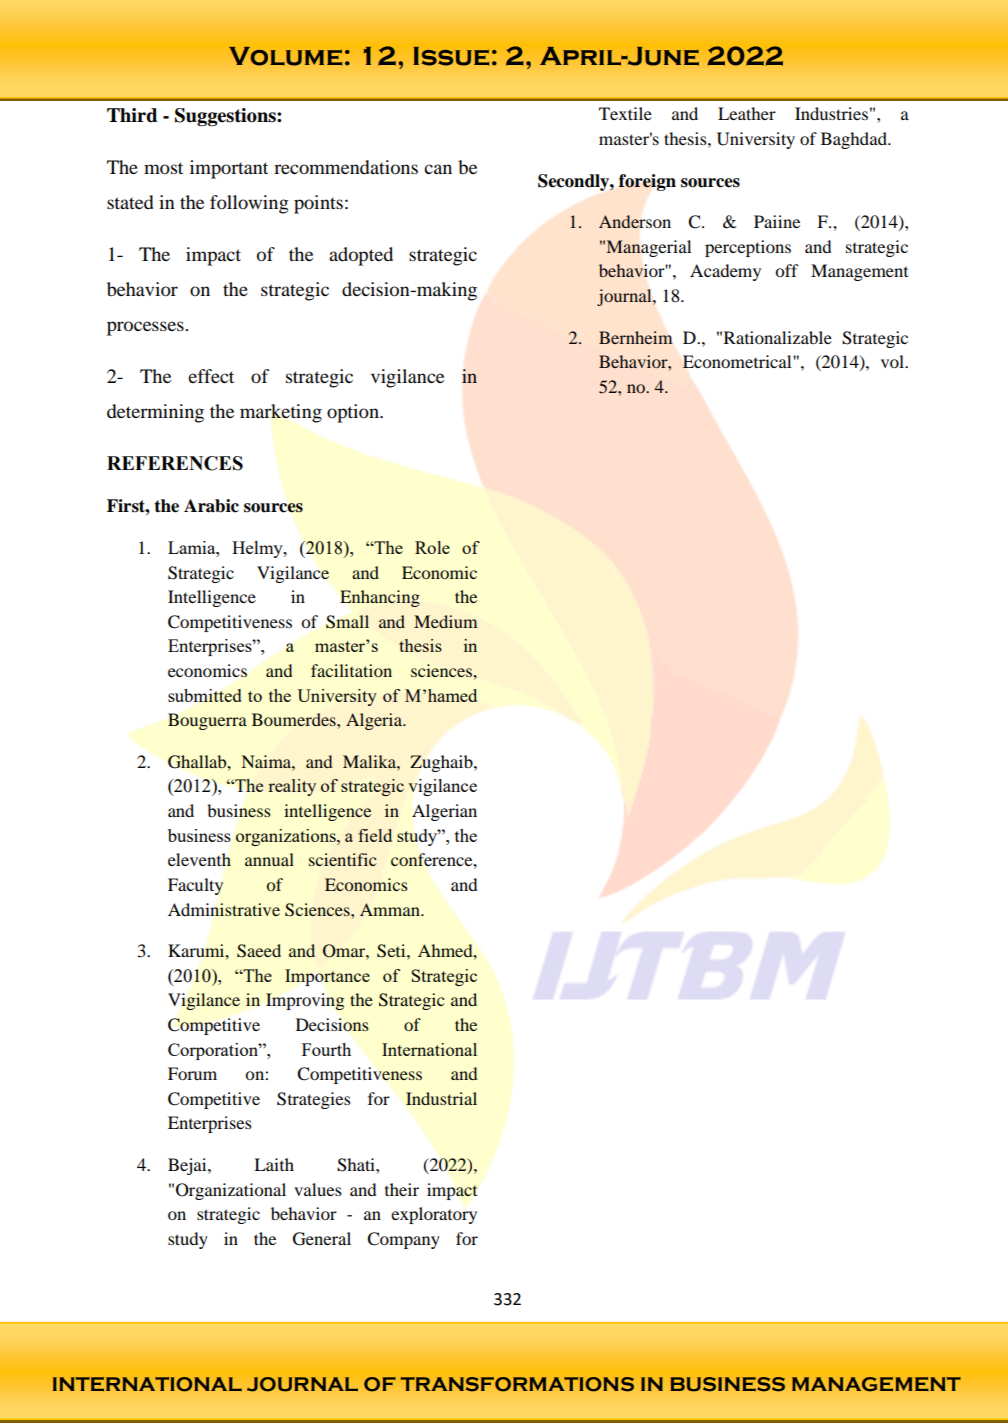 This screenshot has height=1425, width=1008. What do you see at coordinates (787, 270) in the screenshot?
I see `off` at bounding box center [787, 270].
